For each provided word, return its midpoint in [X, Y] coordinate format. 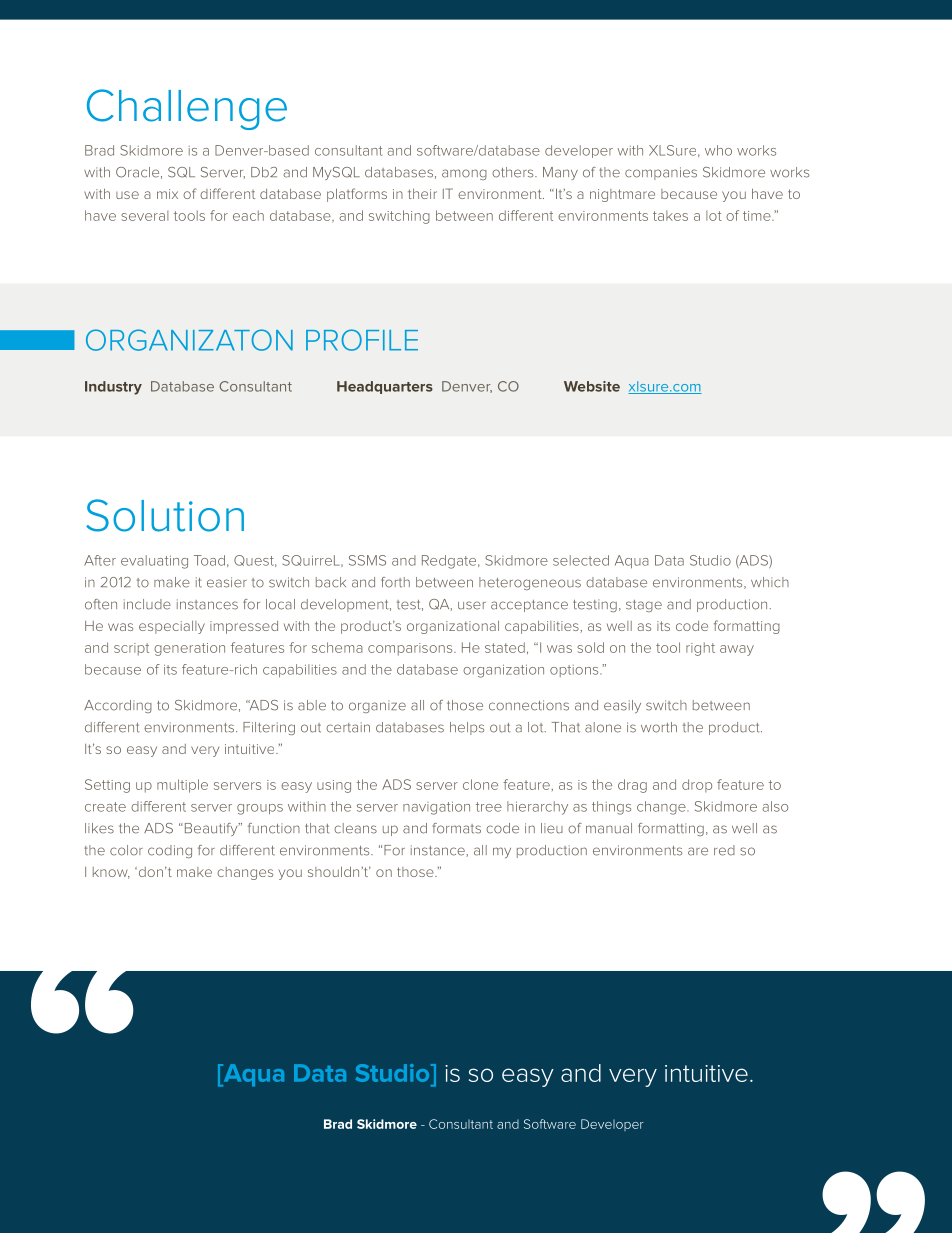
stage [644, 606]
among [464, 174]
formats [456, 828]
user [472, 605]
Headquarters [385, 387]
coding [170, 851]
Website [592, 386]
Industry [113, 388]
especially [172, 627]
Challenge [187, 109]
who [718, 150]
